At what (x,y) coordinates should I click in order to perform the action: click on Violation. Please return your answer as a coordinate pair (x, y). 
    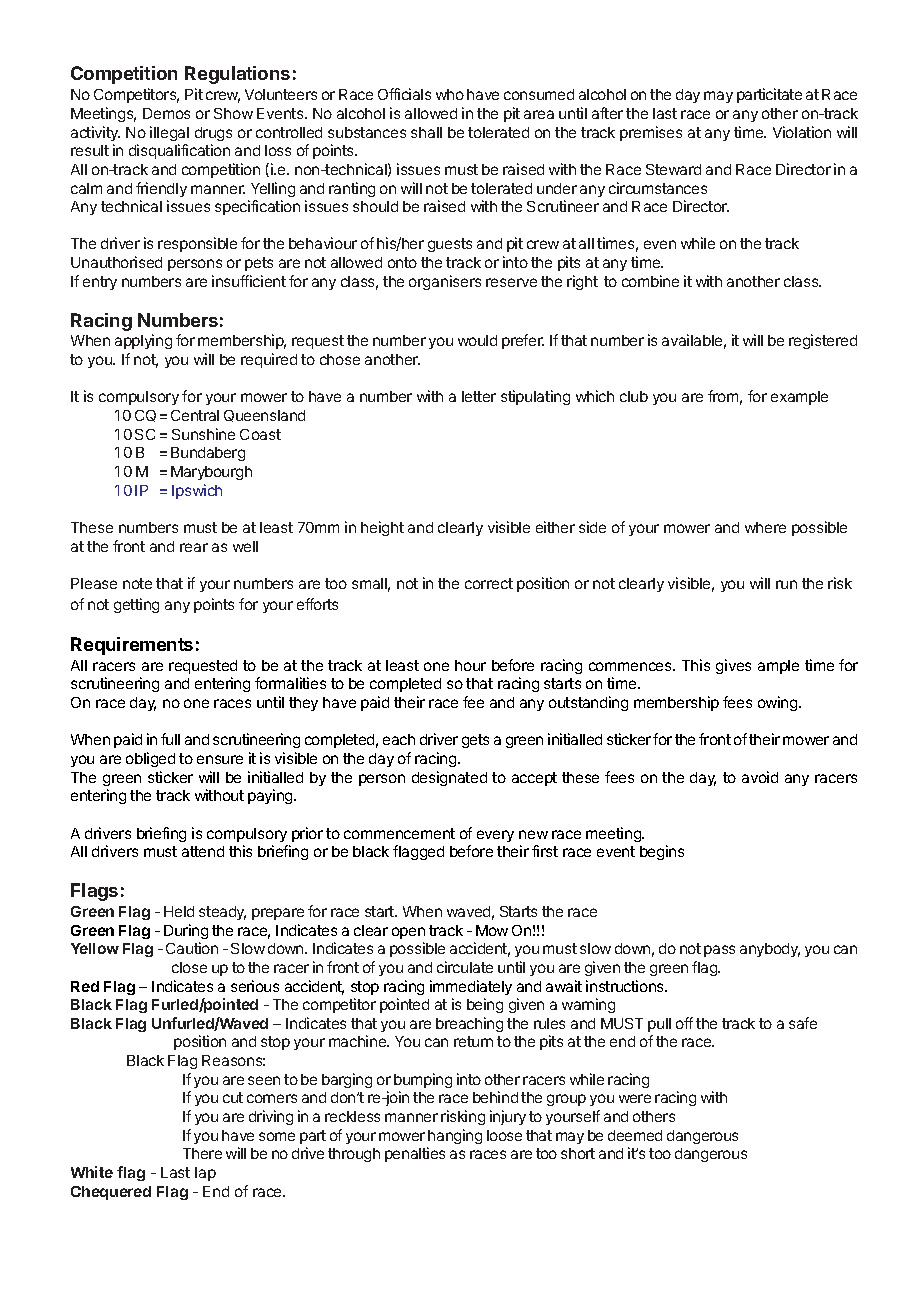
    Looking at the image, I should click on (802, 132).
